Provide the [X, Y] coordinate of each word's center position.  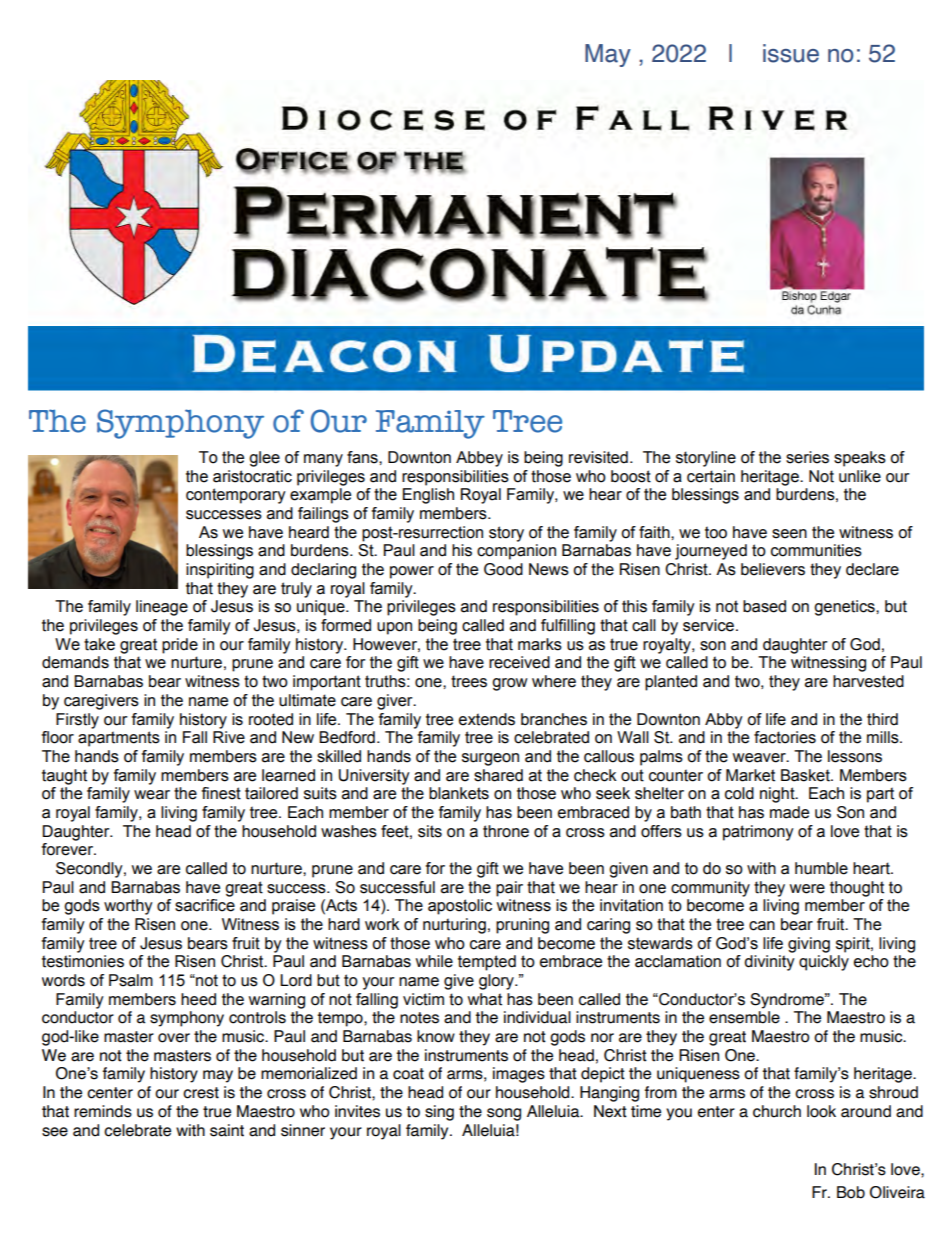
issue [791, 53]
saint [227, 1130]
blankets [459, 793]
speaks [860, 459]
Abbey [479, 459]
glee [264, 459]
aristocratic [252, 476]
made [789, 812]
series [807, 457]
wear [152, 795]
